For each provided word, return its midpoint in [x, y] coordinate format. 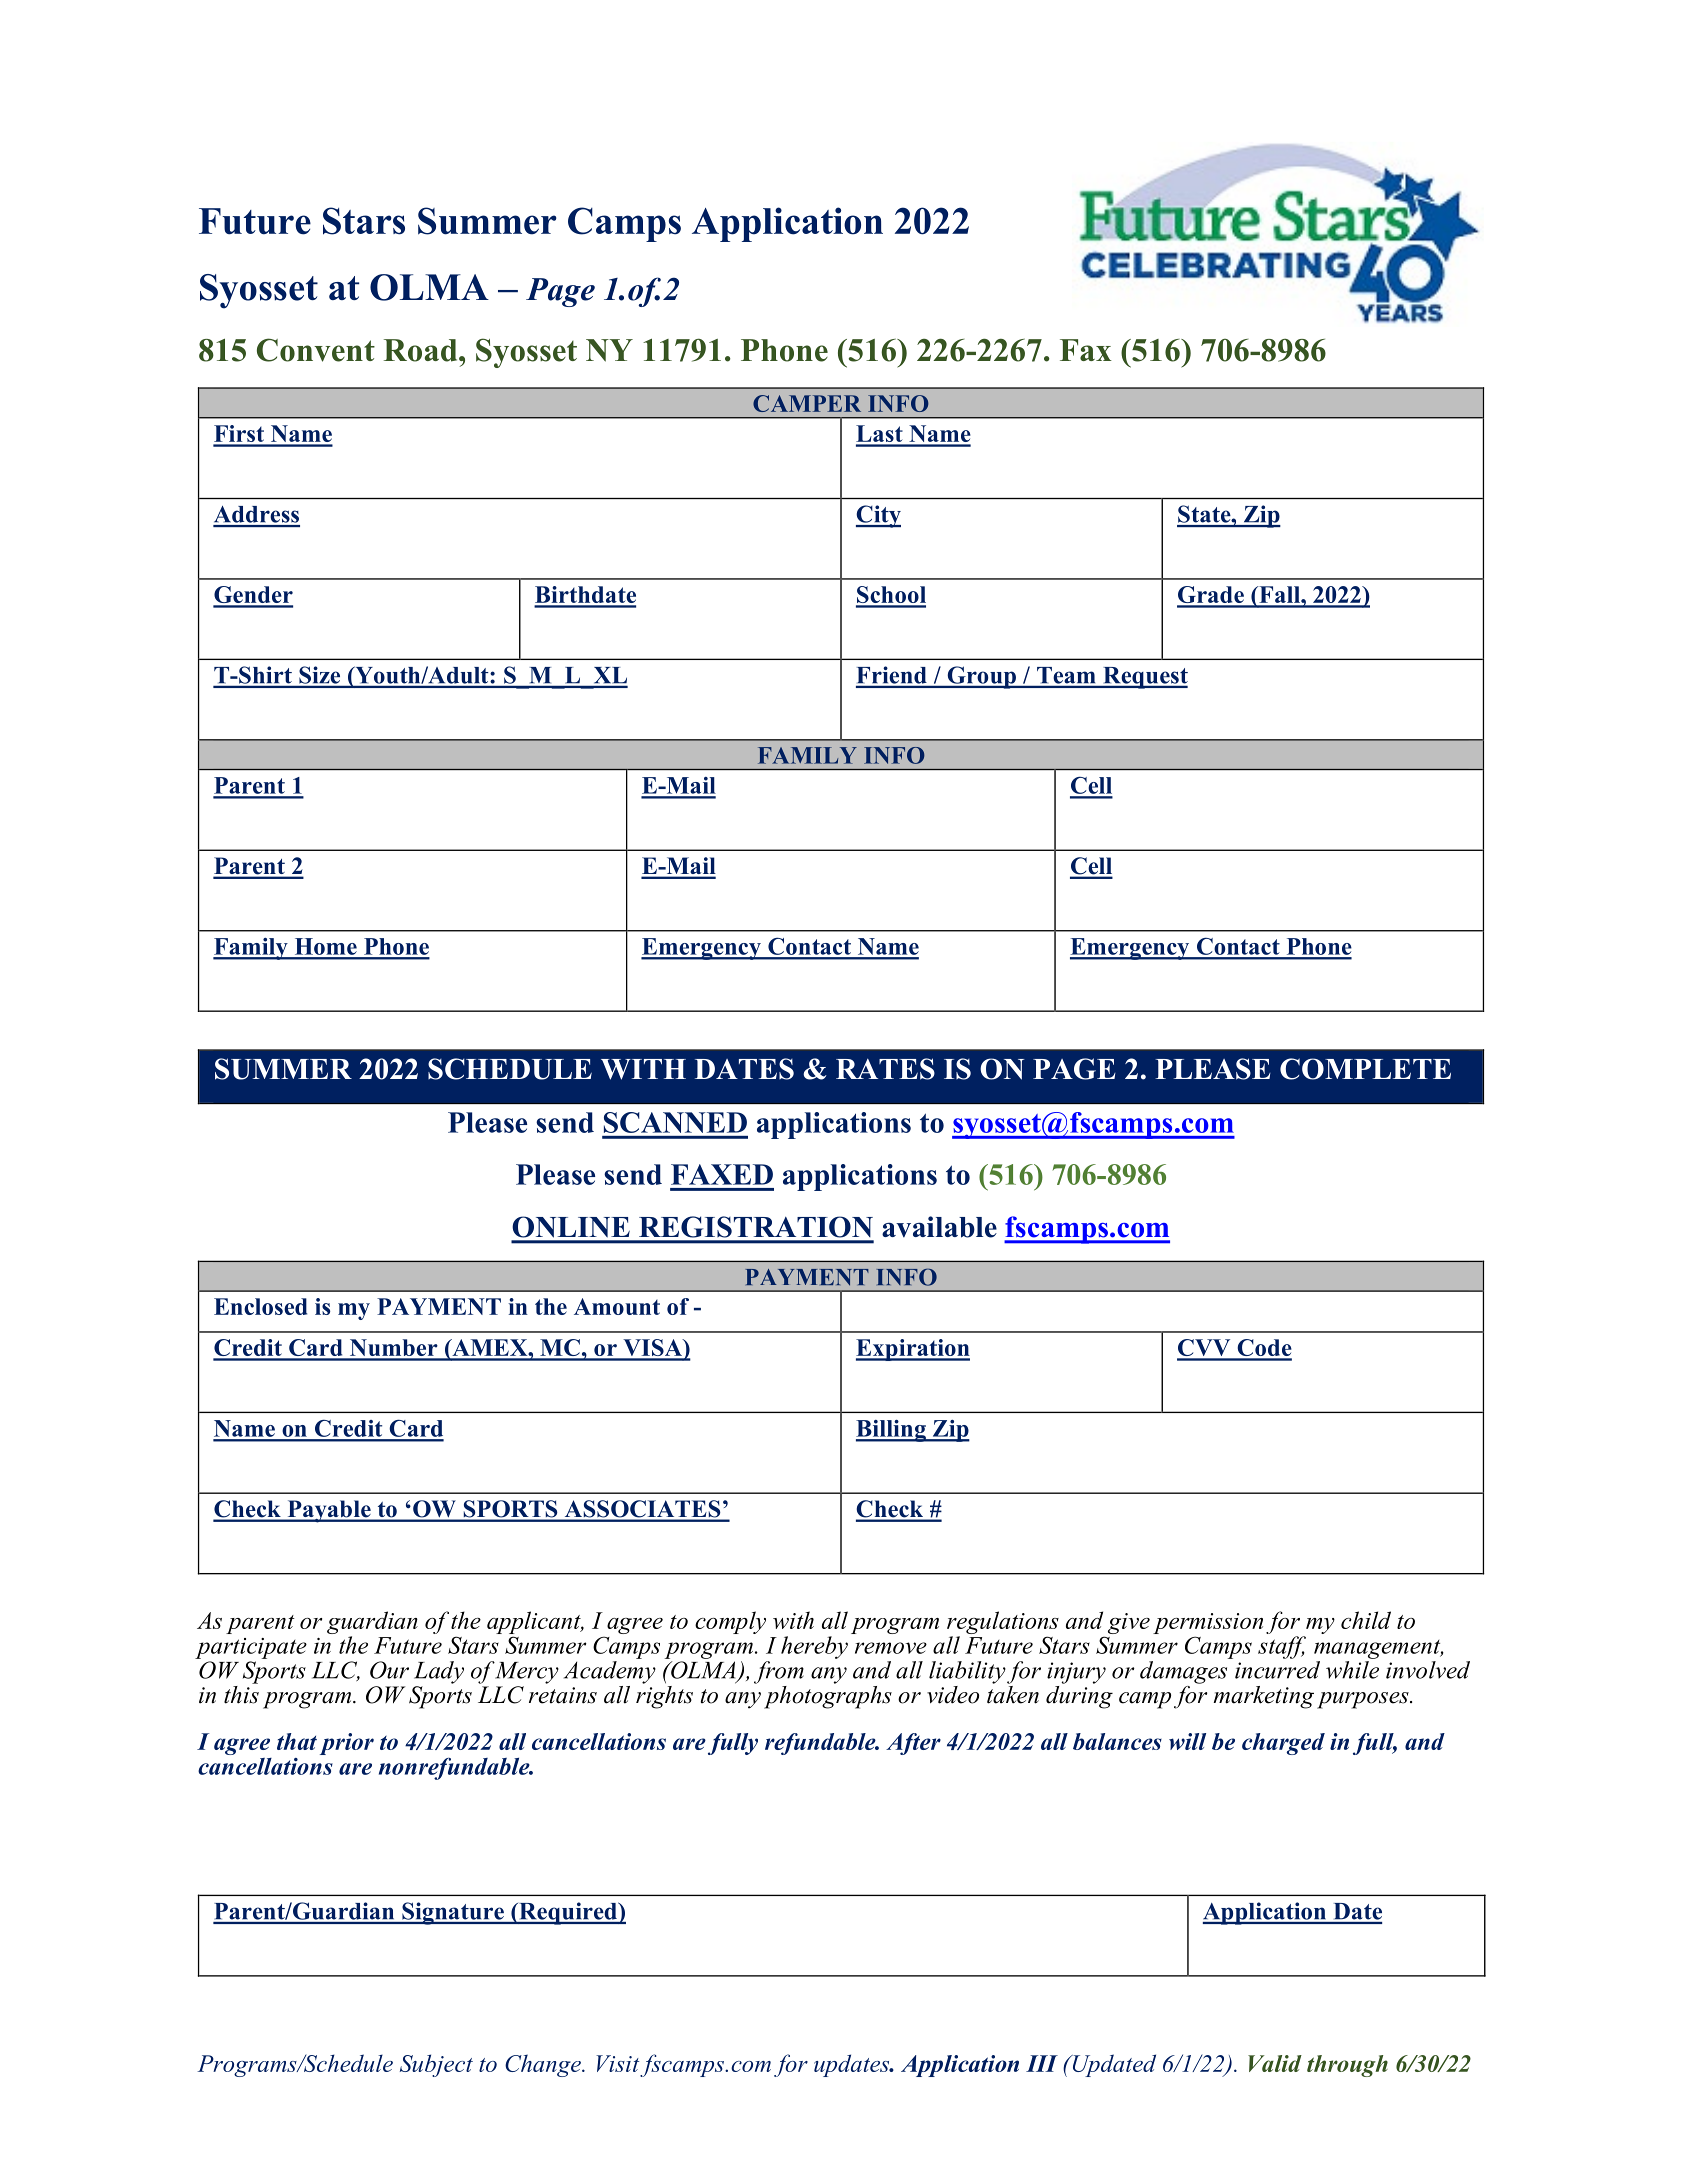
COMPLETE [1365, 1069]
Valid [1275, 2063]
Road [422, 350]
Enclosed [260, 1306]
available [939, 1227]
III [1042, 2063]
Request [1144, 678]
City [878, 516]
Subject [436, 2065]
